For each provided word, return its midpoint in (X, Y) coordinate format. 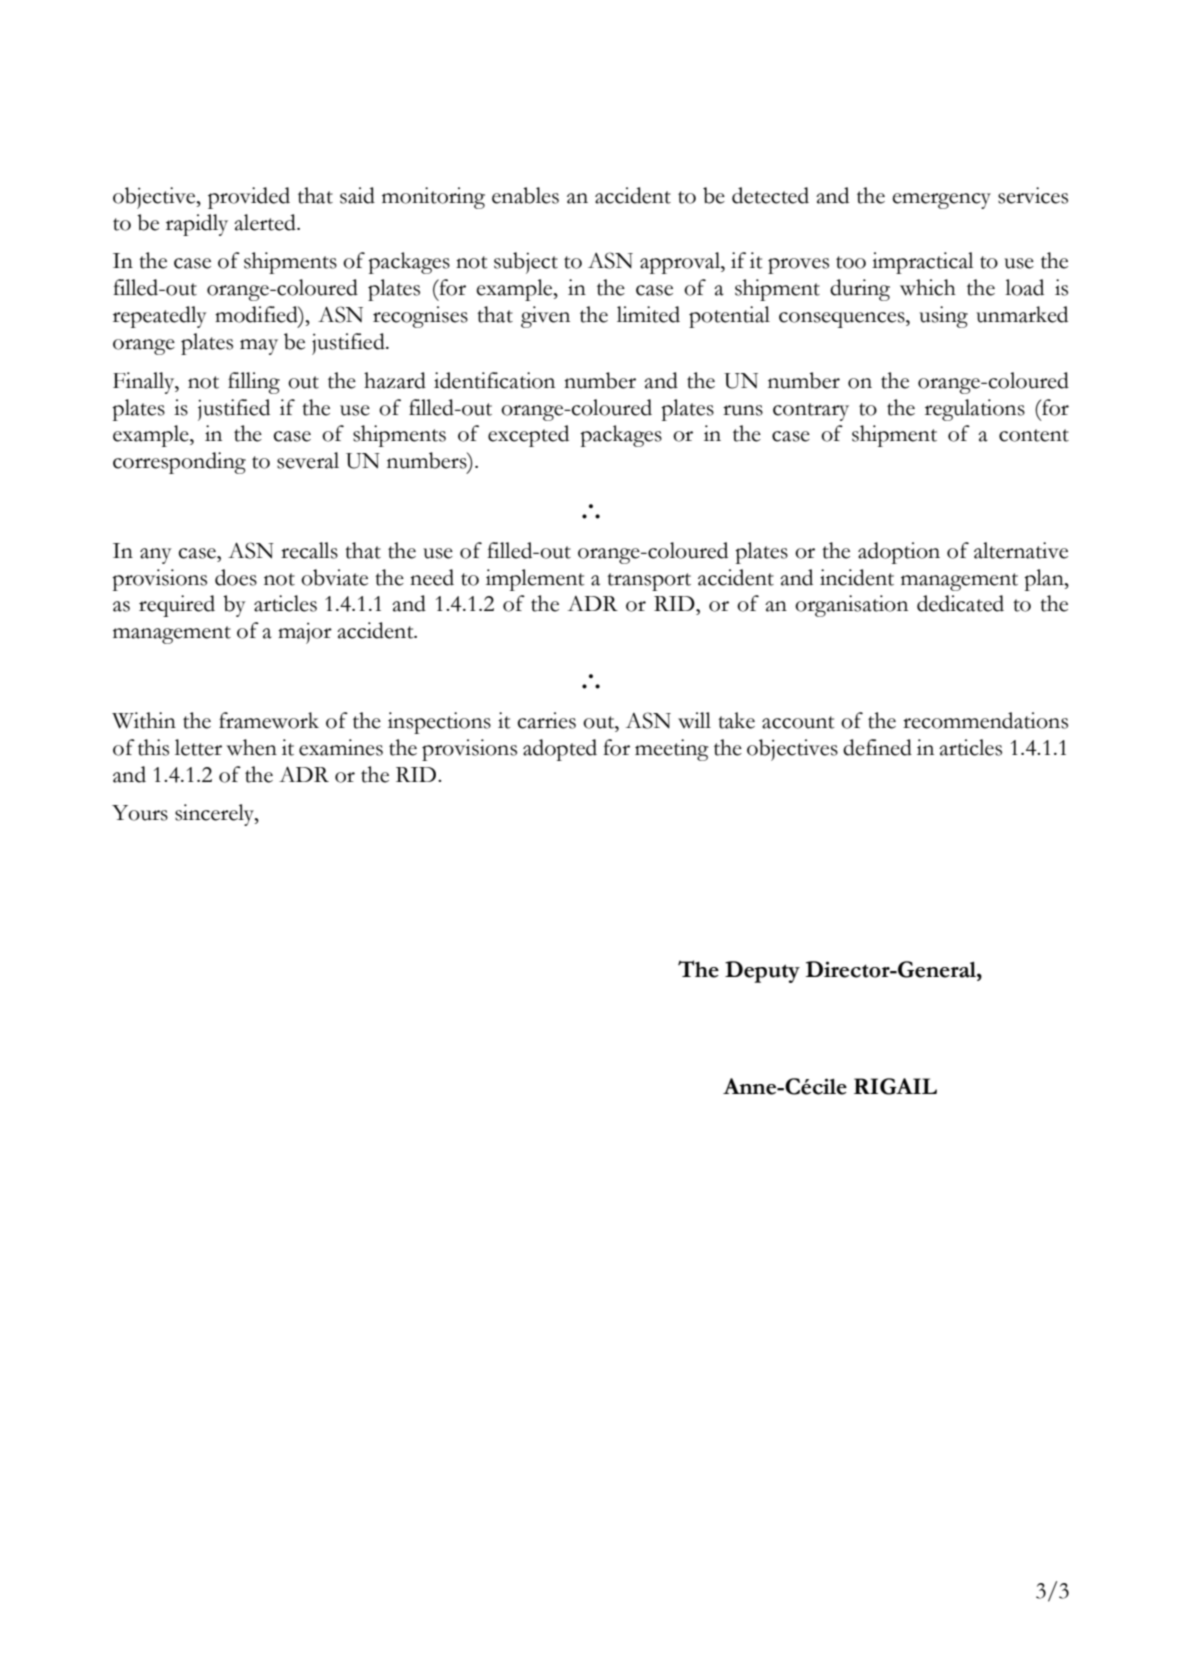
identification (494, 380)
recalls (309, 550)
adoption (899, 553)
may (259, 347)
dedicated (960, 603)
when (251, 747)
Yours (140, 813)
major (305, 633)
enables (525, 195)
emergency (941, 201)
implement (535, 580)
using (943, 317)
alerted (266, 222)
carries (546, 720)
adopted (560, 750)
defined (877, 747)
